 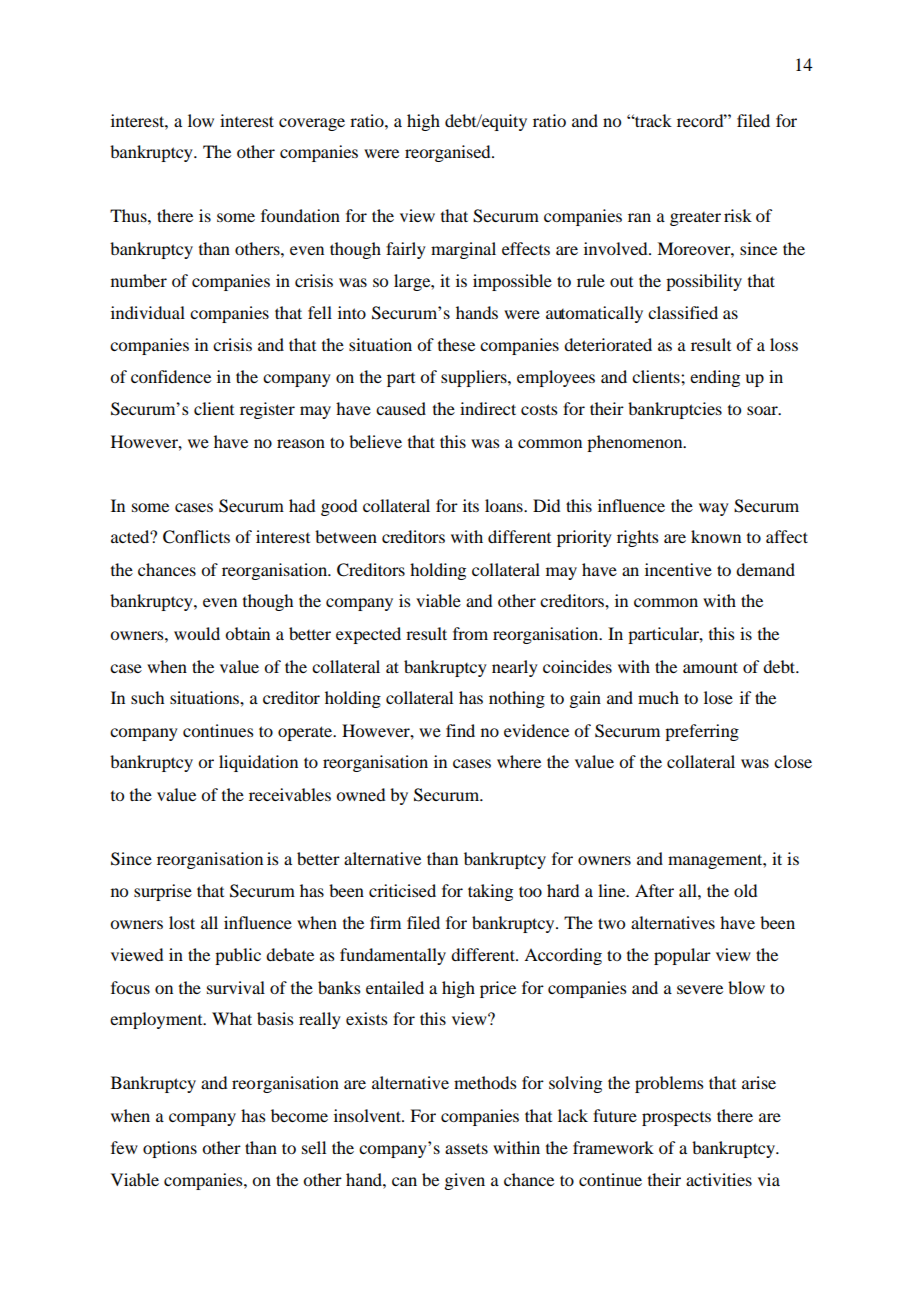 What do you see at coordinates (470, 633) in the screenshot?
I see `from` at bounding box center [470, 633].
